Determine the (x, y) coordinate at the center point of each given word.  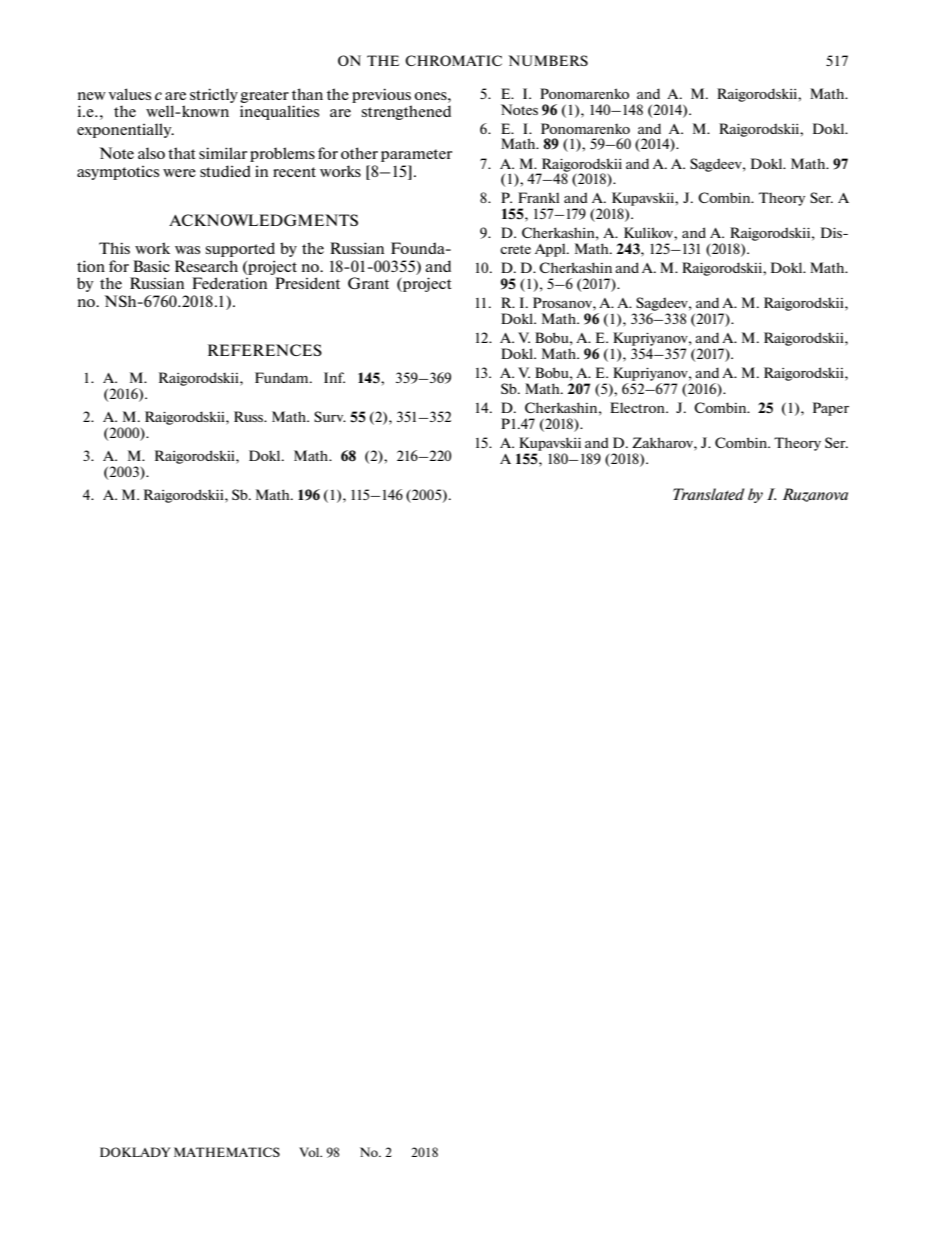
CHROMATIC (453, 60)
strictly (214, 95)
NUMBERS (548, 60)
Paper (831, 409)
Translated (708, 494)
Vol (310, 1152)
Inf (334, 377)
